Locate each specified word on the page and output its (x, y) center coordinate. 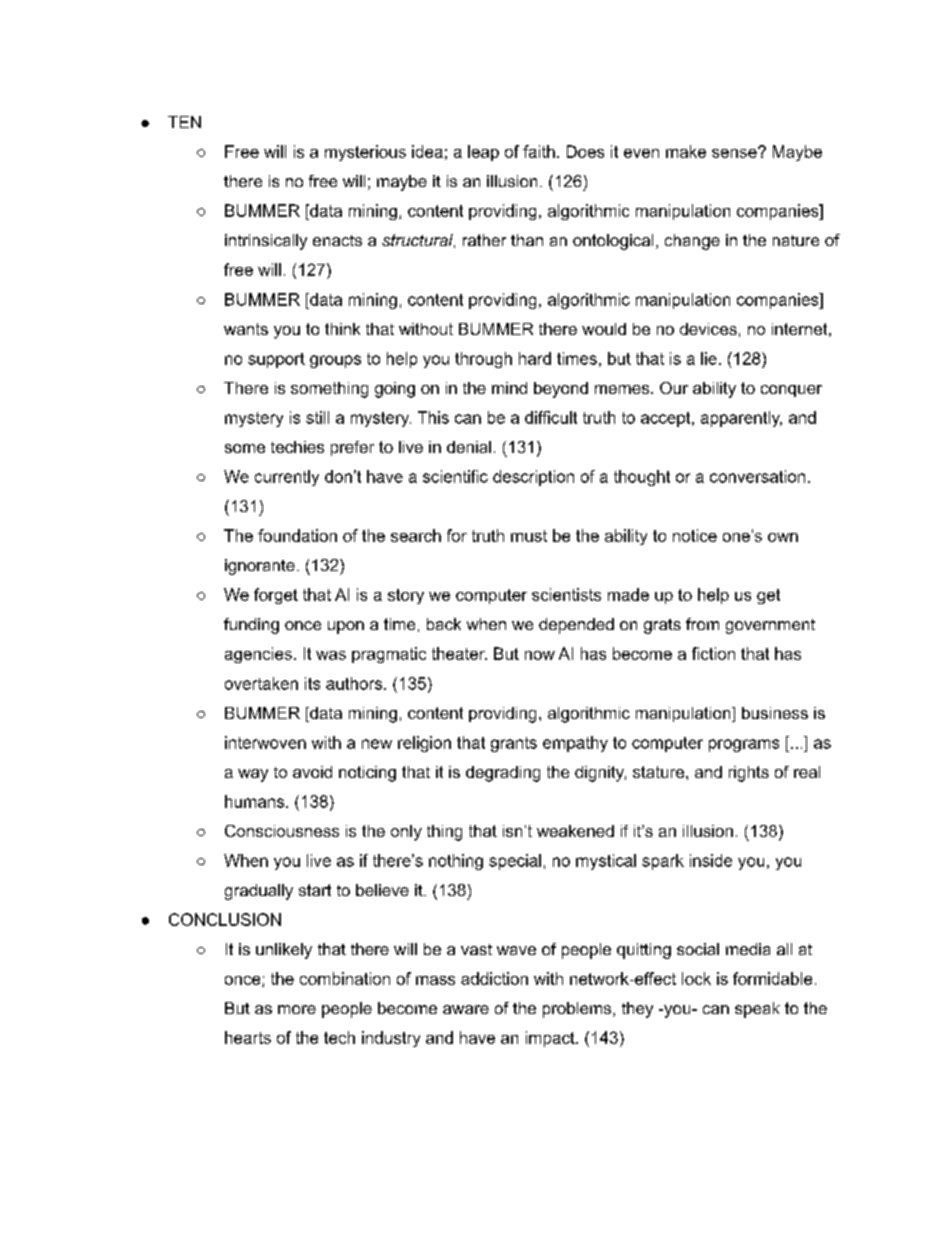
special (515, 862)
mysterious (365, 153)
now (540, 655)
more (297, 1009)
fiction (713, 653)
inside (711, 860)
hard (535, 358)
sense (735, 152)
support (276, 360)
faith (539, 151)
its (312, 683)
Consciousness (282, 831)
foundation (297, 535)
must (529, 536)
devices (708, 329)
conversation (757, 476)
